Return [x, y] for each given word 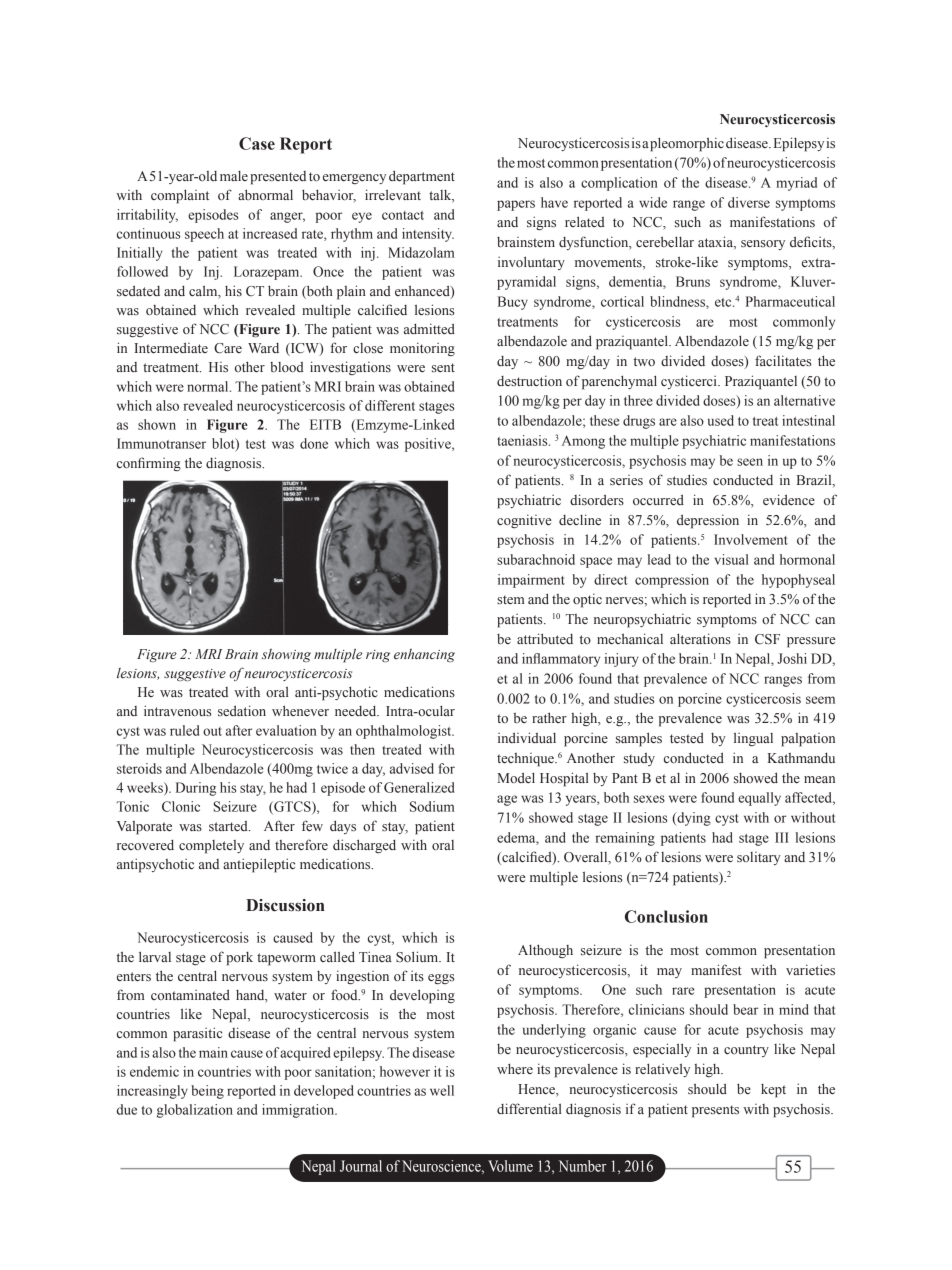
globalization [195, 1111]
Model [516, 777]
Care [228, 348]
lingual [753, 739]
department [422, 177]
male [234, 176]
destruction [529, 380]
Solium [418, 957]
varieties [810, 970]
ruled [184, 730]
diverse [749, 202]
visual [731, 559]
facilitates [783, 360]
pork [239, 959]
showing [286, 655]
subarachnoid [536, 559]
